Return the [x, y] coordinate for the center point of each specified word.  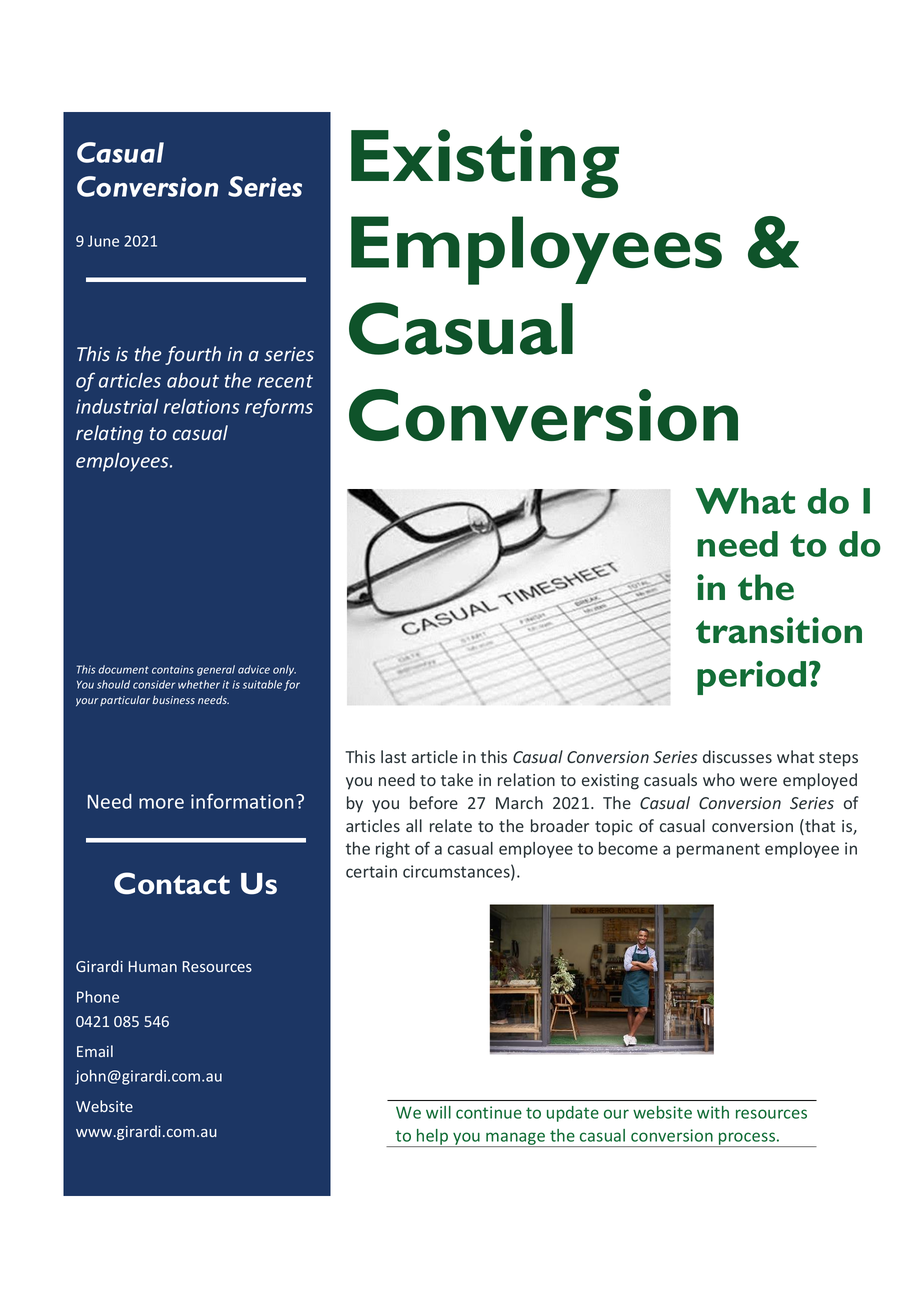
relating [109, 434]
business [173, 699]
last [393, 756]
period [751, 677]
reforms [279, 408]
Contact [172, 883]
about [193, 380]
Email [95, 1051]
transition [779, 630]
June [103, 241]
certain [371, 871]
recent [285, 381]
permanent [718, 850]
